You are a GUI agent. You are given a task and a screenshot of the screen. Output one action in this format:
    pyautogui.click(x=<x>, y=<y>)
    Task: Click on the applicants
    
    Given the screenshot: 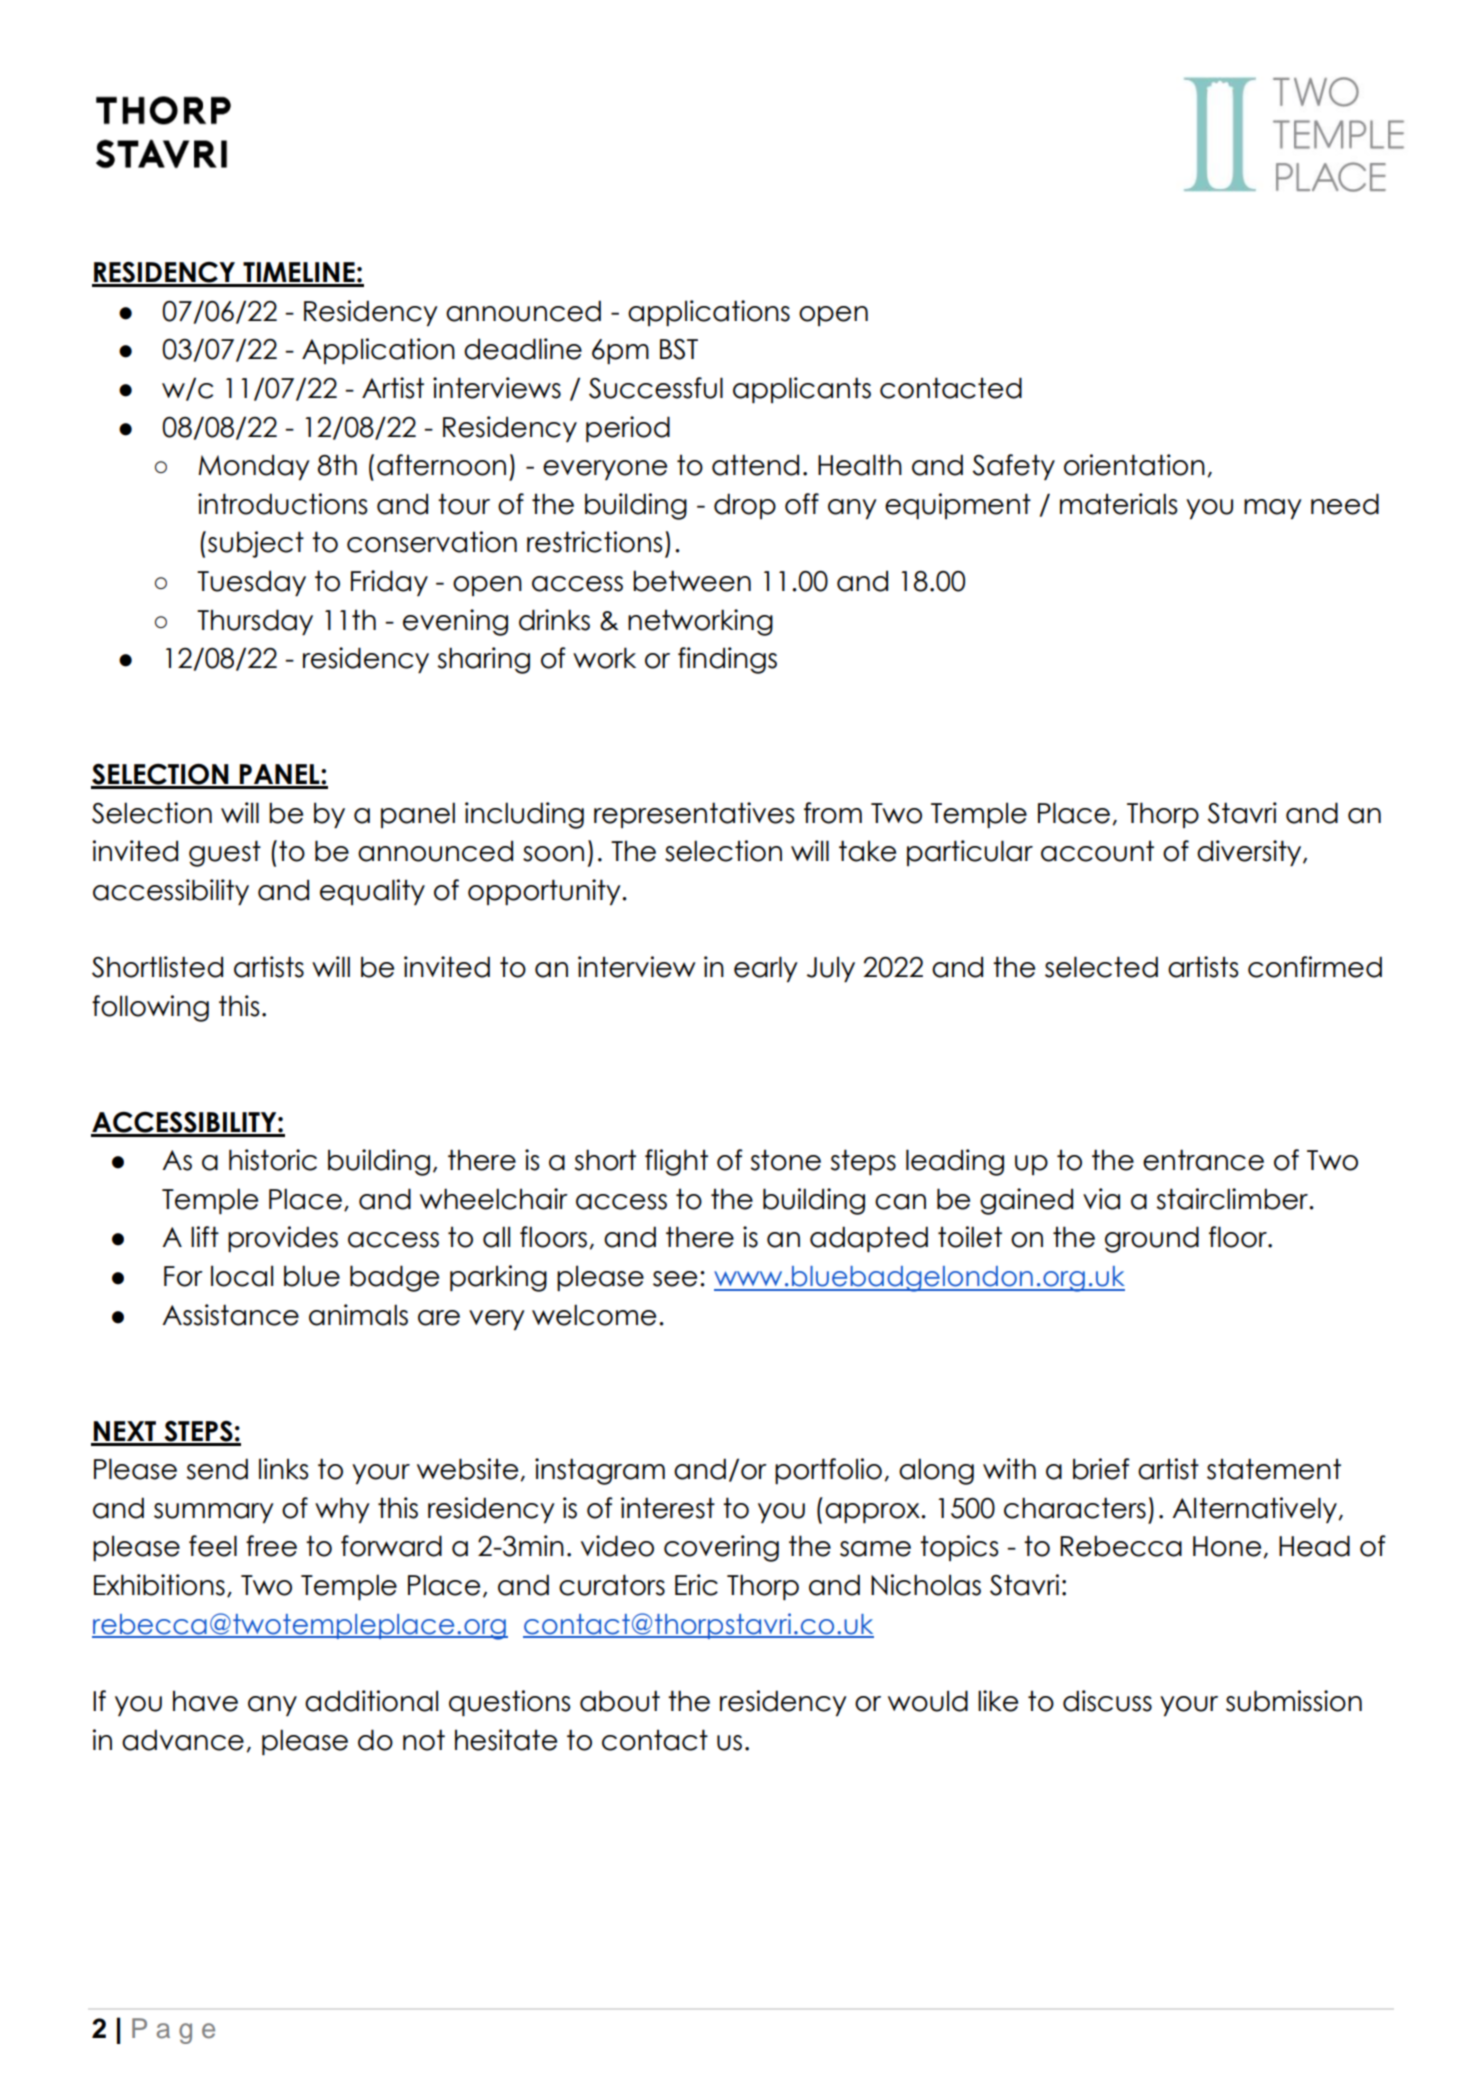 What is the action you would take?
    pyautogui.click(x=802, y=390)
